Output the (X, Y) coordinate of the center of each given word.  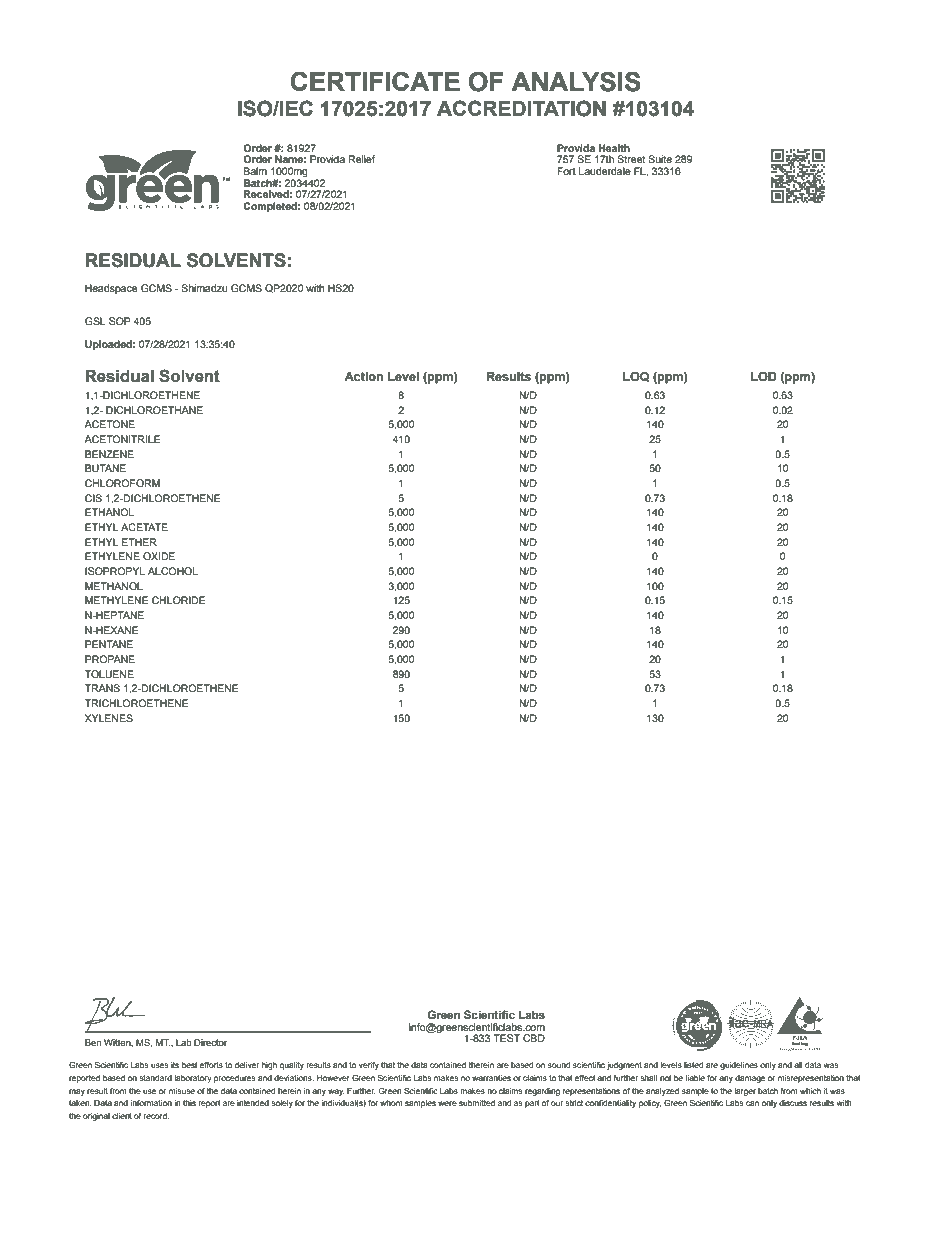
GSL (95, 321)
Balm (255, 171)
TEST (506, 1038)
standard (155, 1078)
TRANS (102, 688)
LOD (764, 376)
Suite (660, 159)
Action (363, 377)
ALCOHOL (173, 571)
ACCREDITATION (521, 108)
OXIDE (159, 556)
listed (693, 1065)
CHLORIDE (178, 600)
